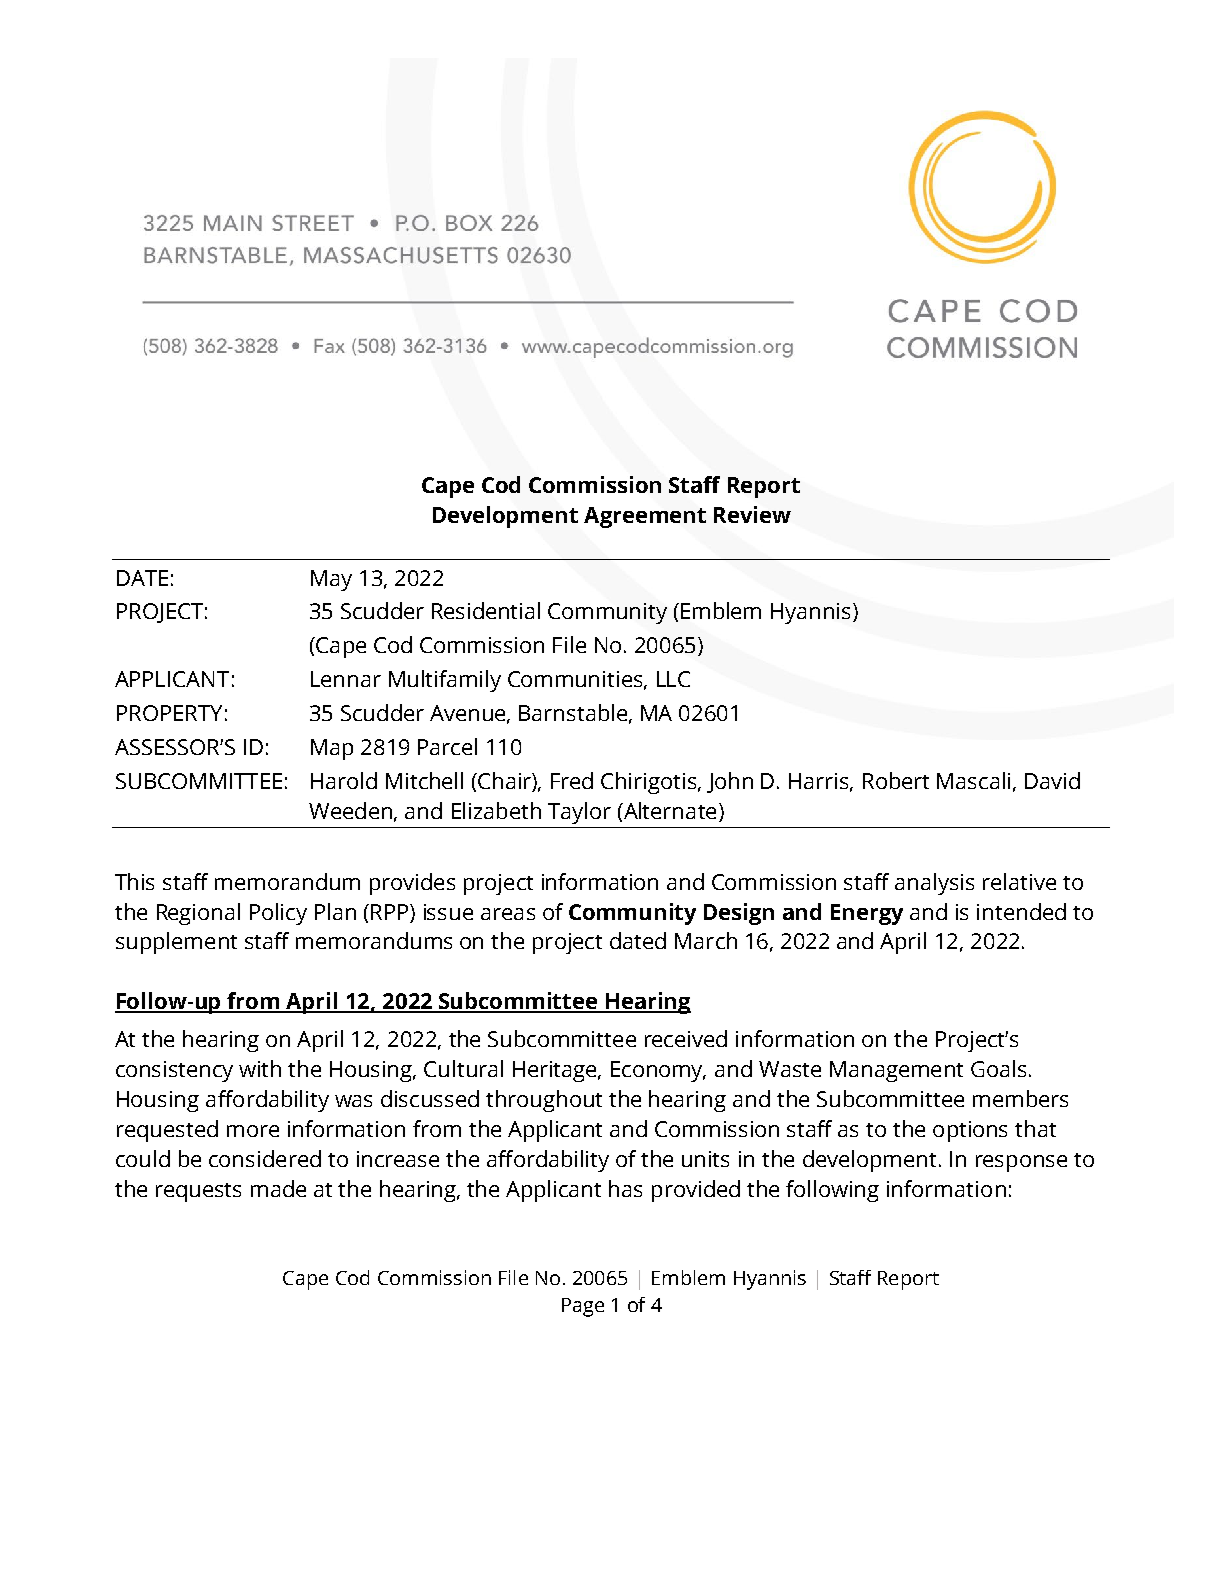 The image size is (1222, 1582). Describe the element at coordinates (260, 1068) in the screenshot. I see `with` at that location.
